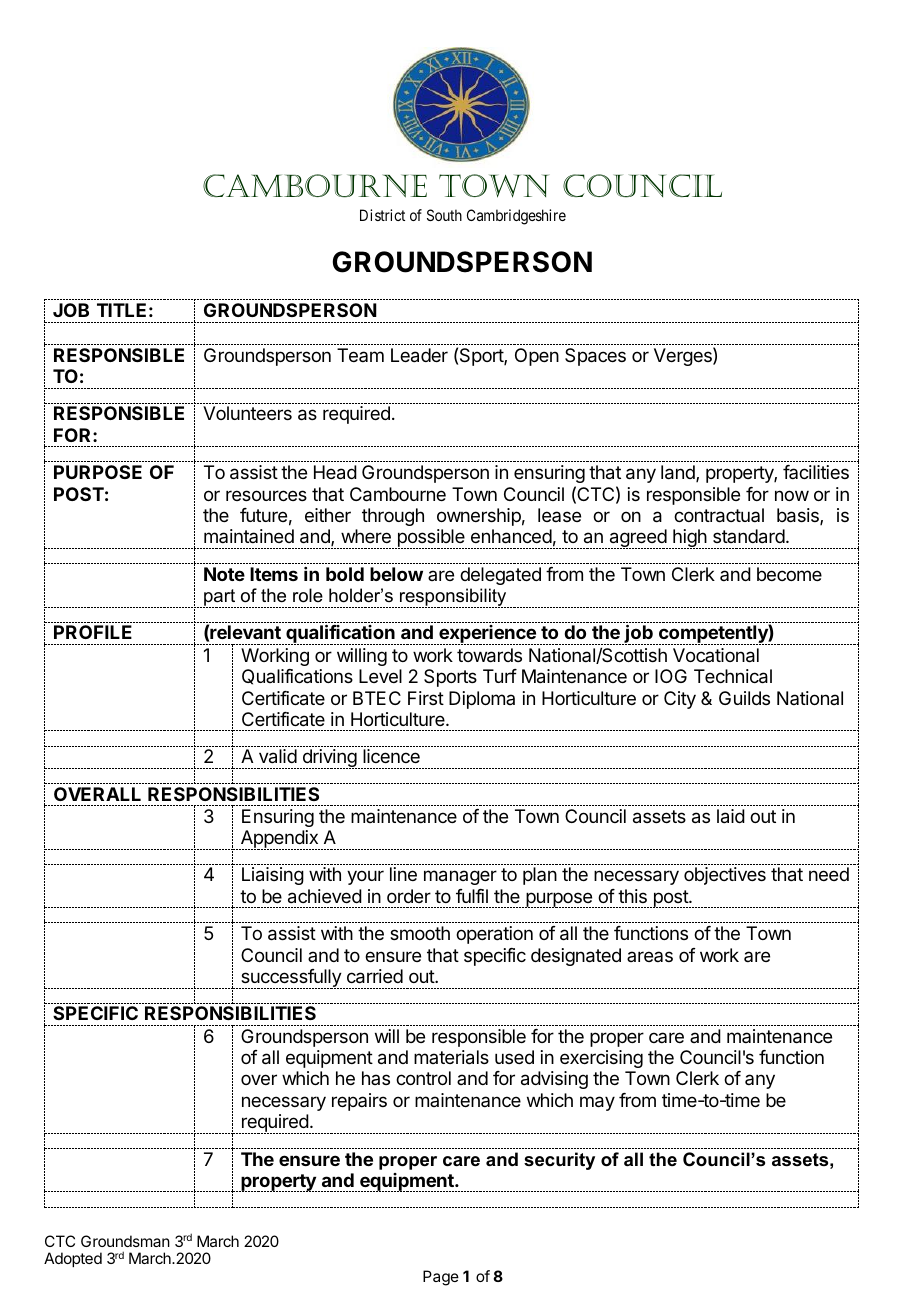 The width and height of the document is (924, 1308). I want to click on District, so click(382, 215).
